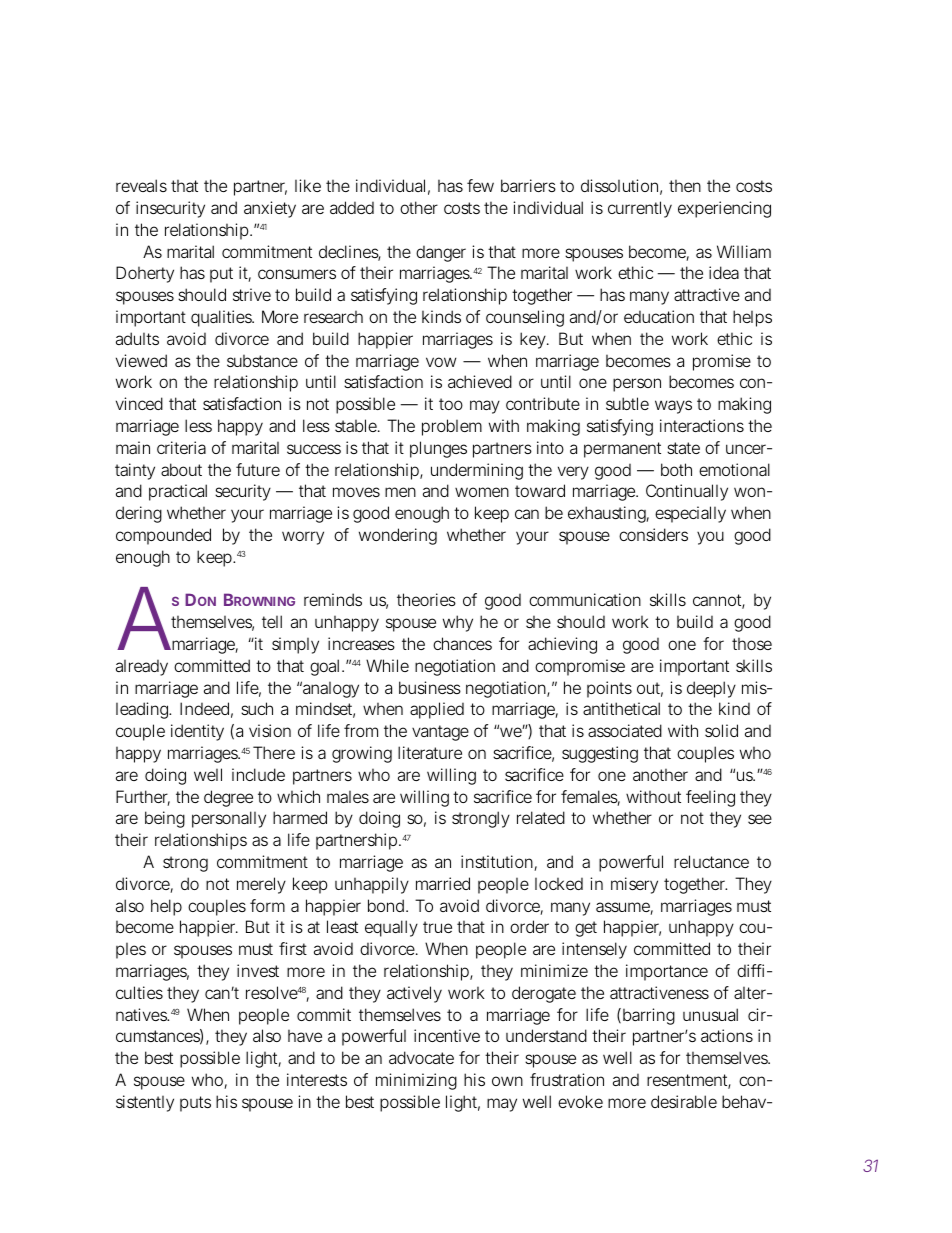  What do you see at coordinates (416, 1081) in the screenshot?
I see `minimizing` at bounding box center [416, 1081].
